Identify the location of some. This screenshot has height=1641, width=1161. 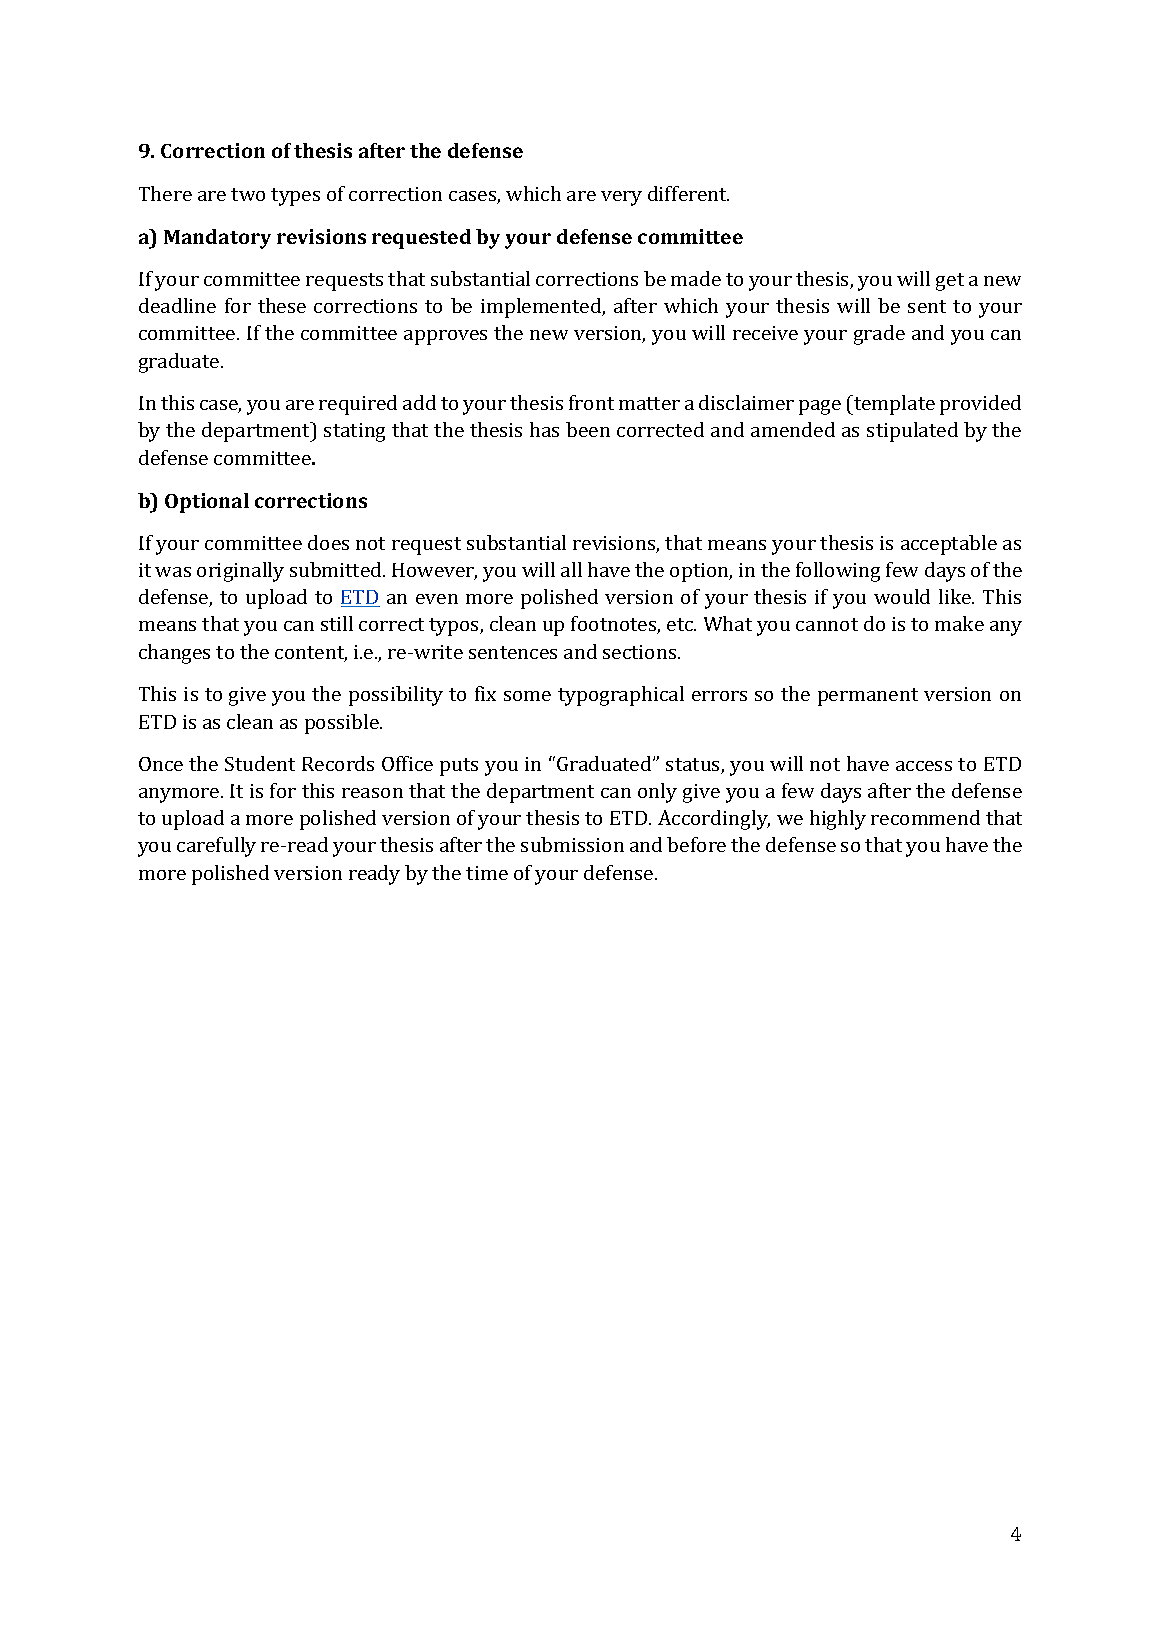
(527, 696).
